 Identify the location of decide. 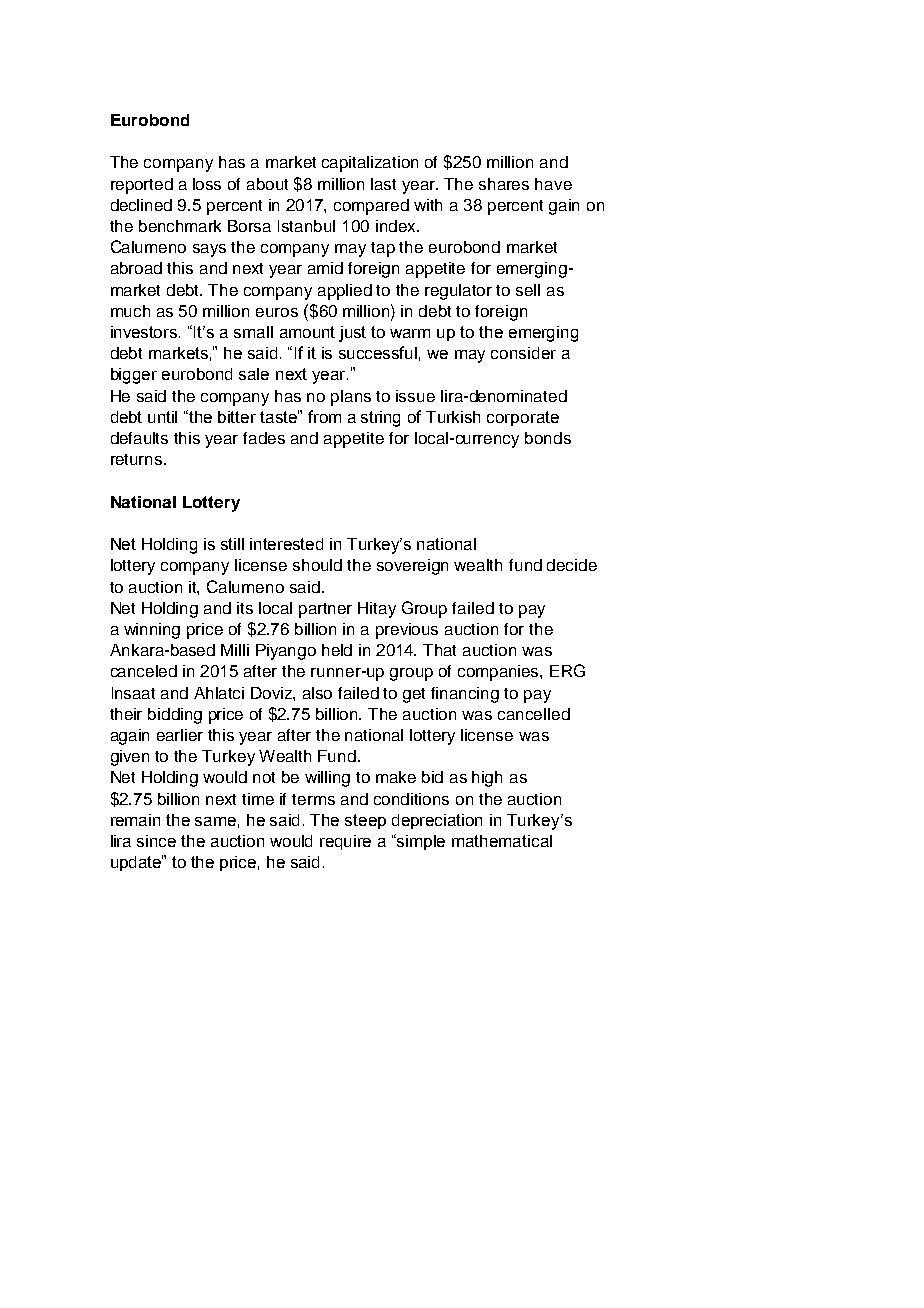
(572, 565).
